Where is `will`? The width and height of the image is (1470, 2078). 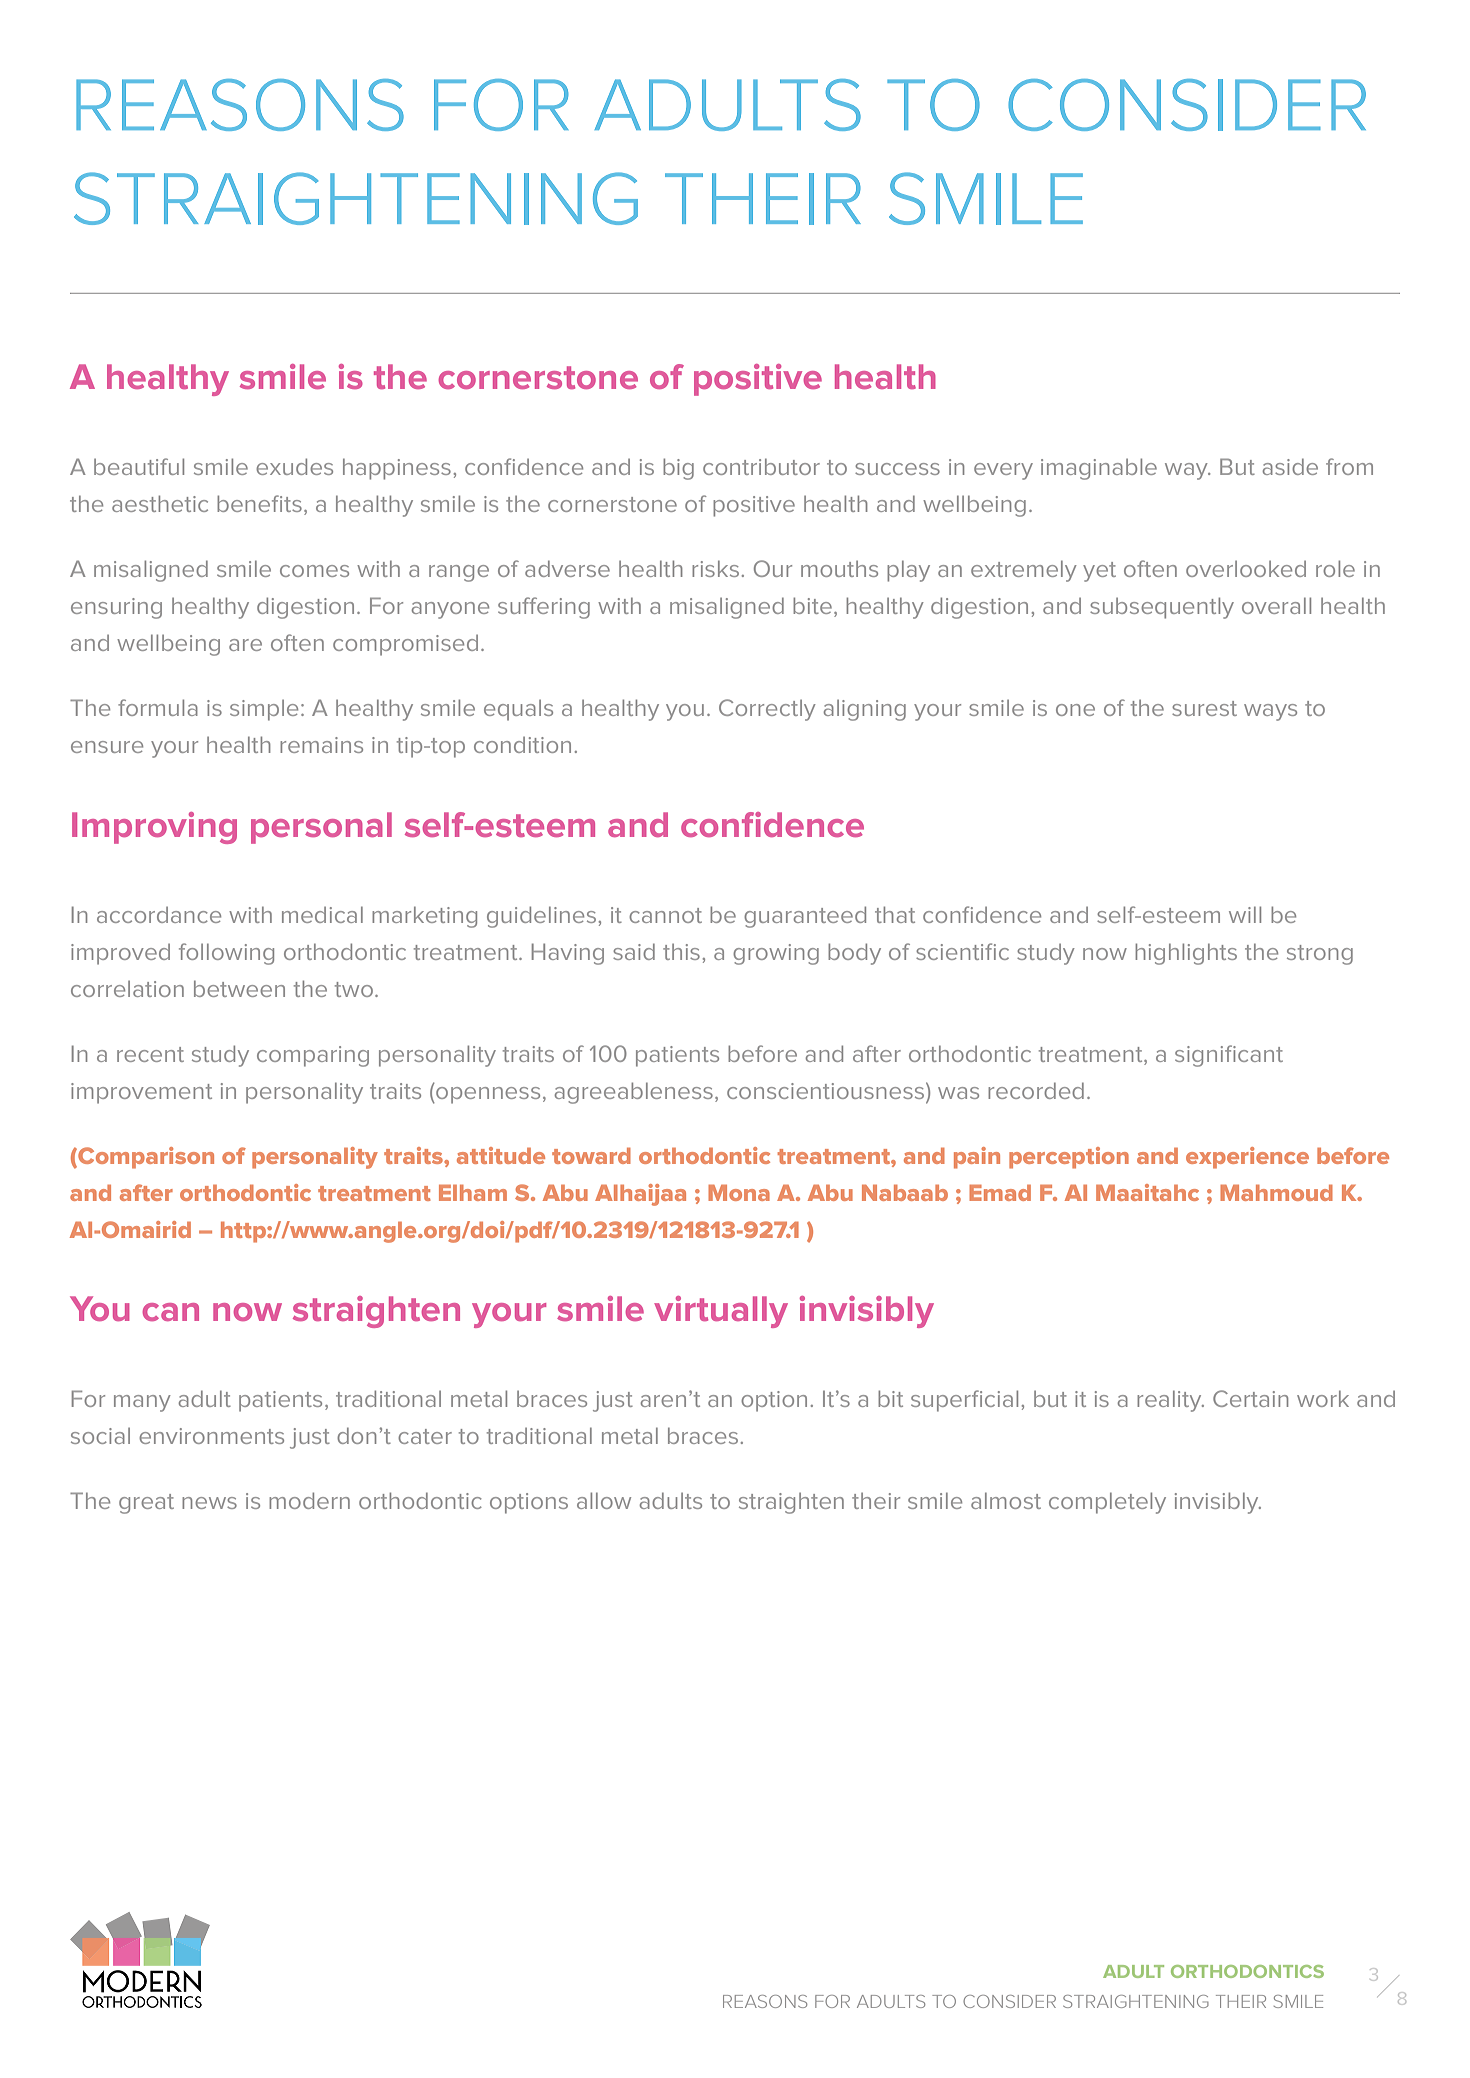
will is located at coordinates (1245, 914).
